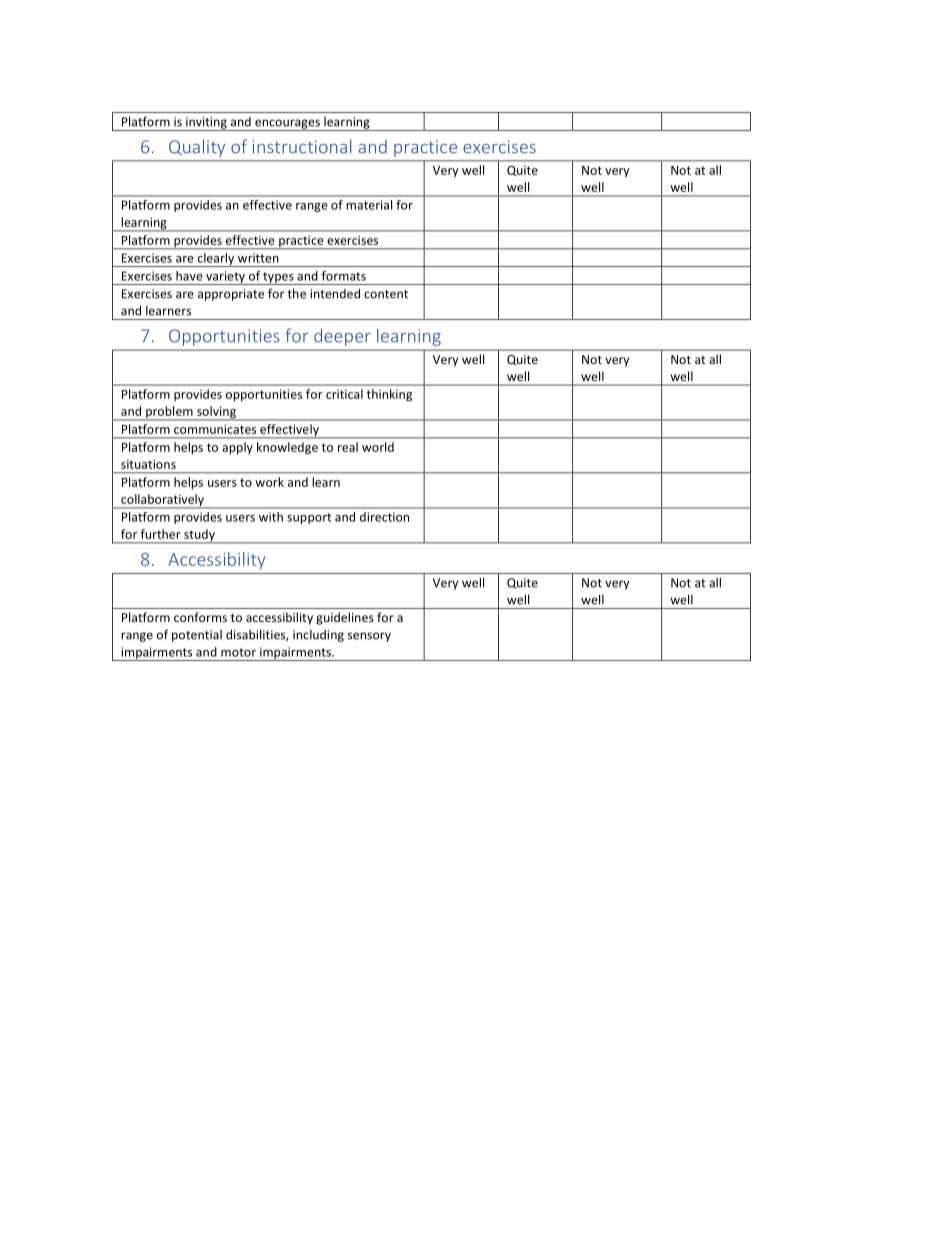  What do you see at coordinates (302, 146) in the screenshot?
I see `instructional` at bounding box center [302, 146].
